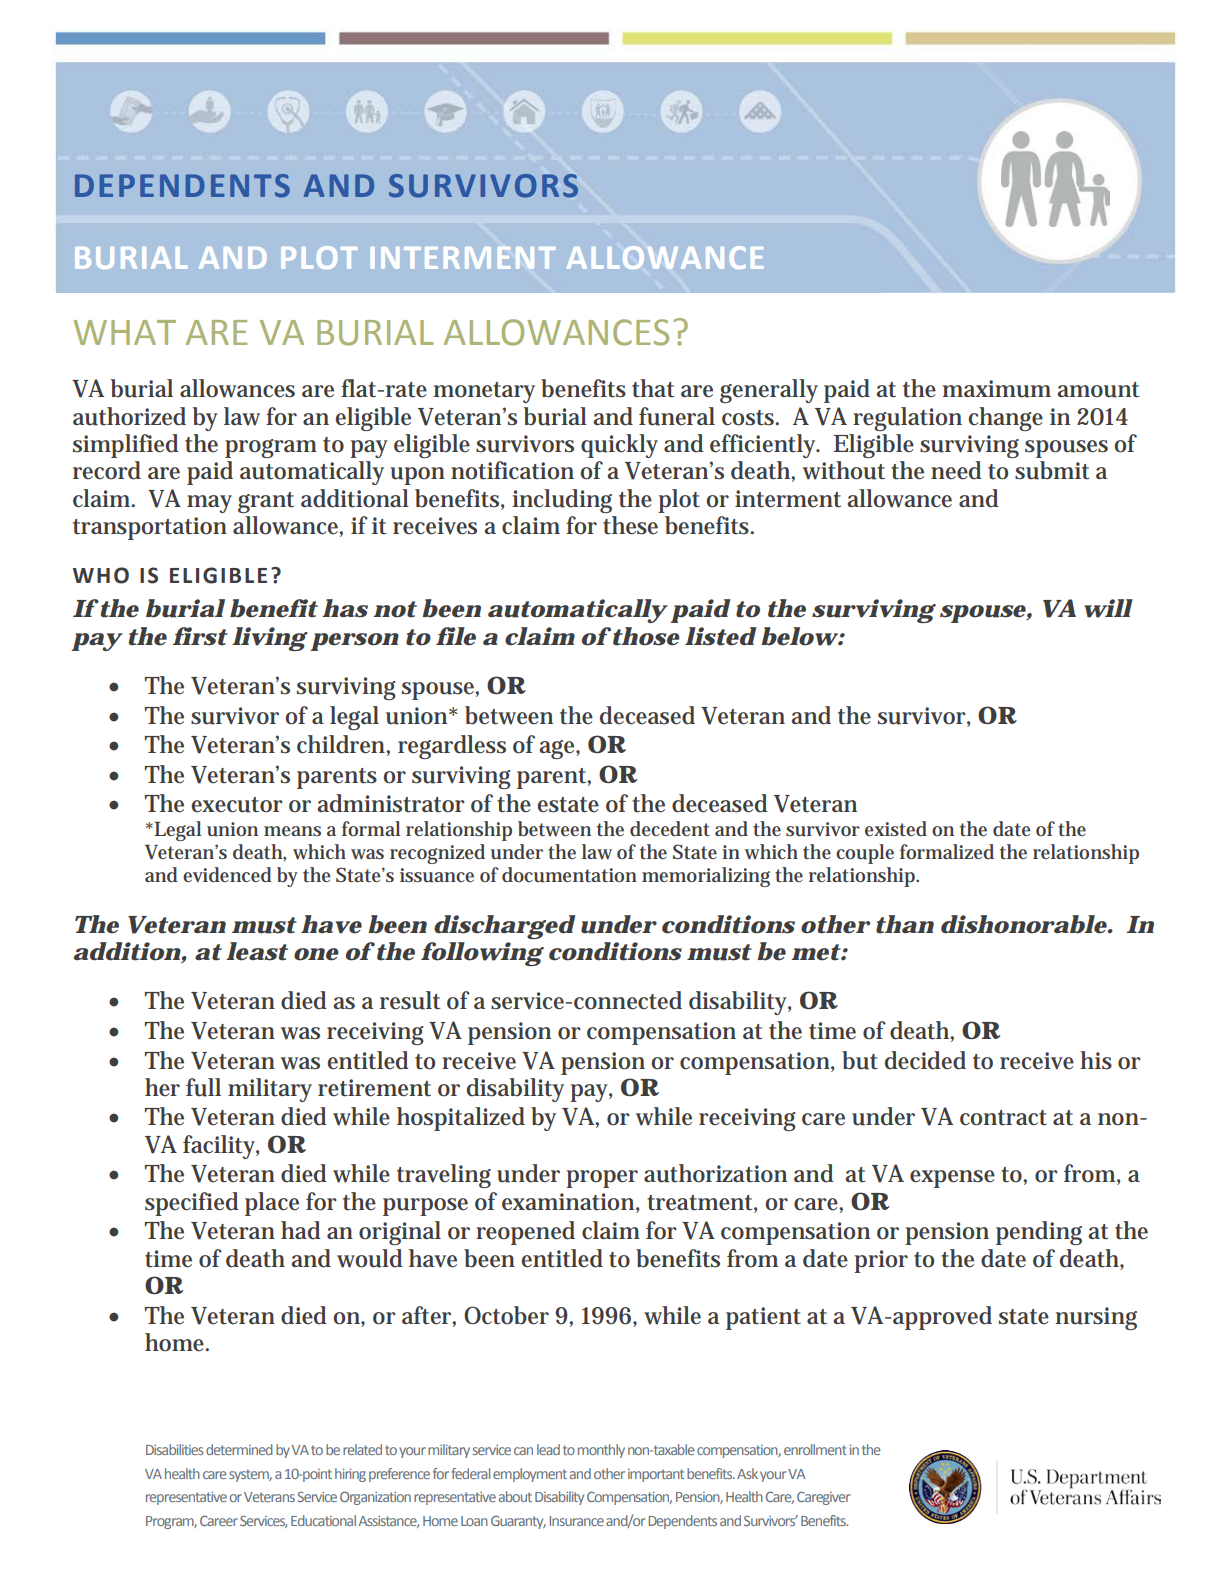 The height and width of the image is (1592, 1230). I want to click on need, so click(956, 470).
